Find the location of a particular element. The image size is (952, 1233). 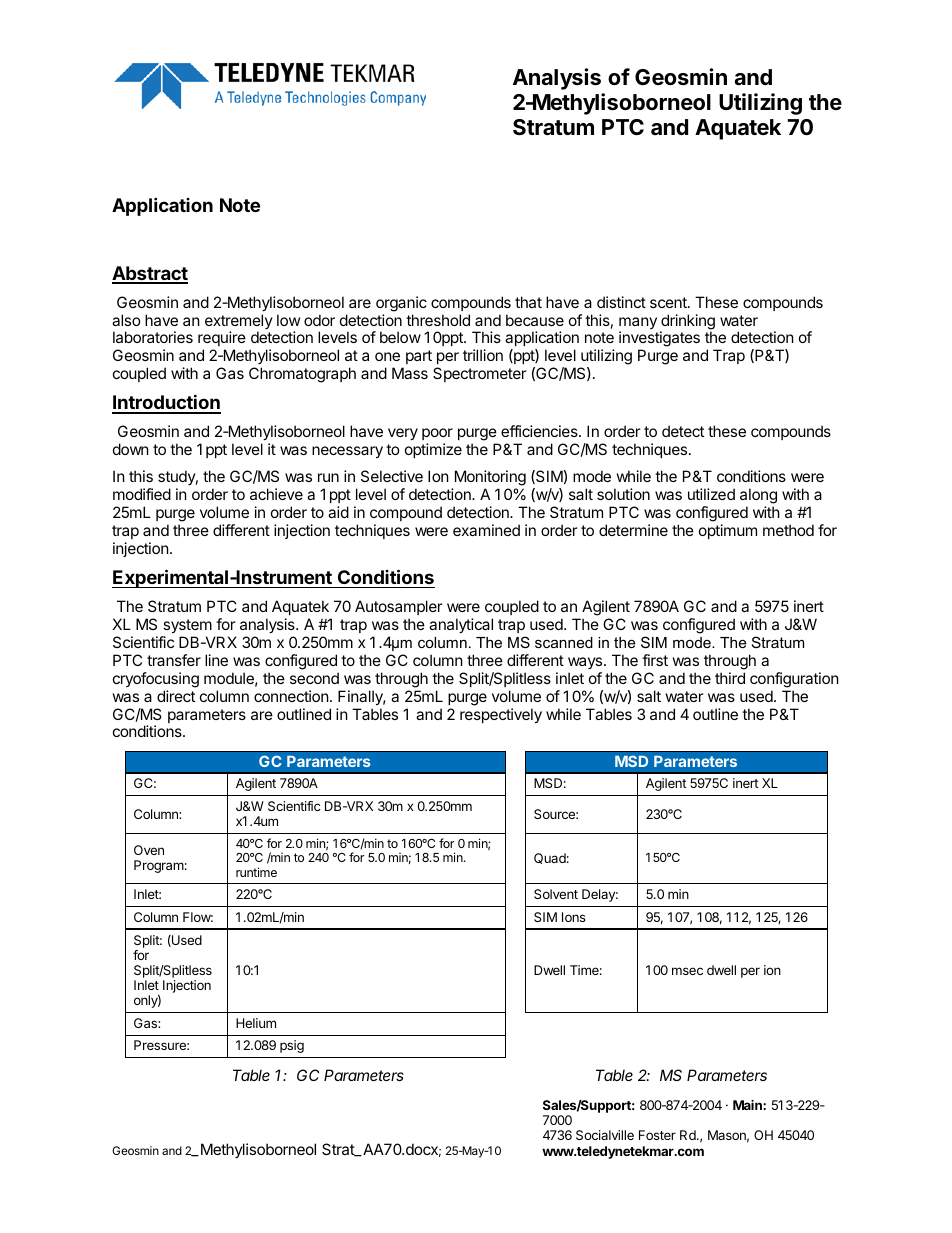

system is located at coordinates (187, 626).
